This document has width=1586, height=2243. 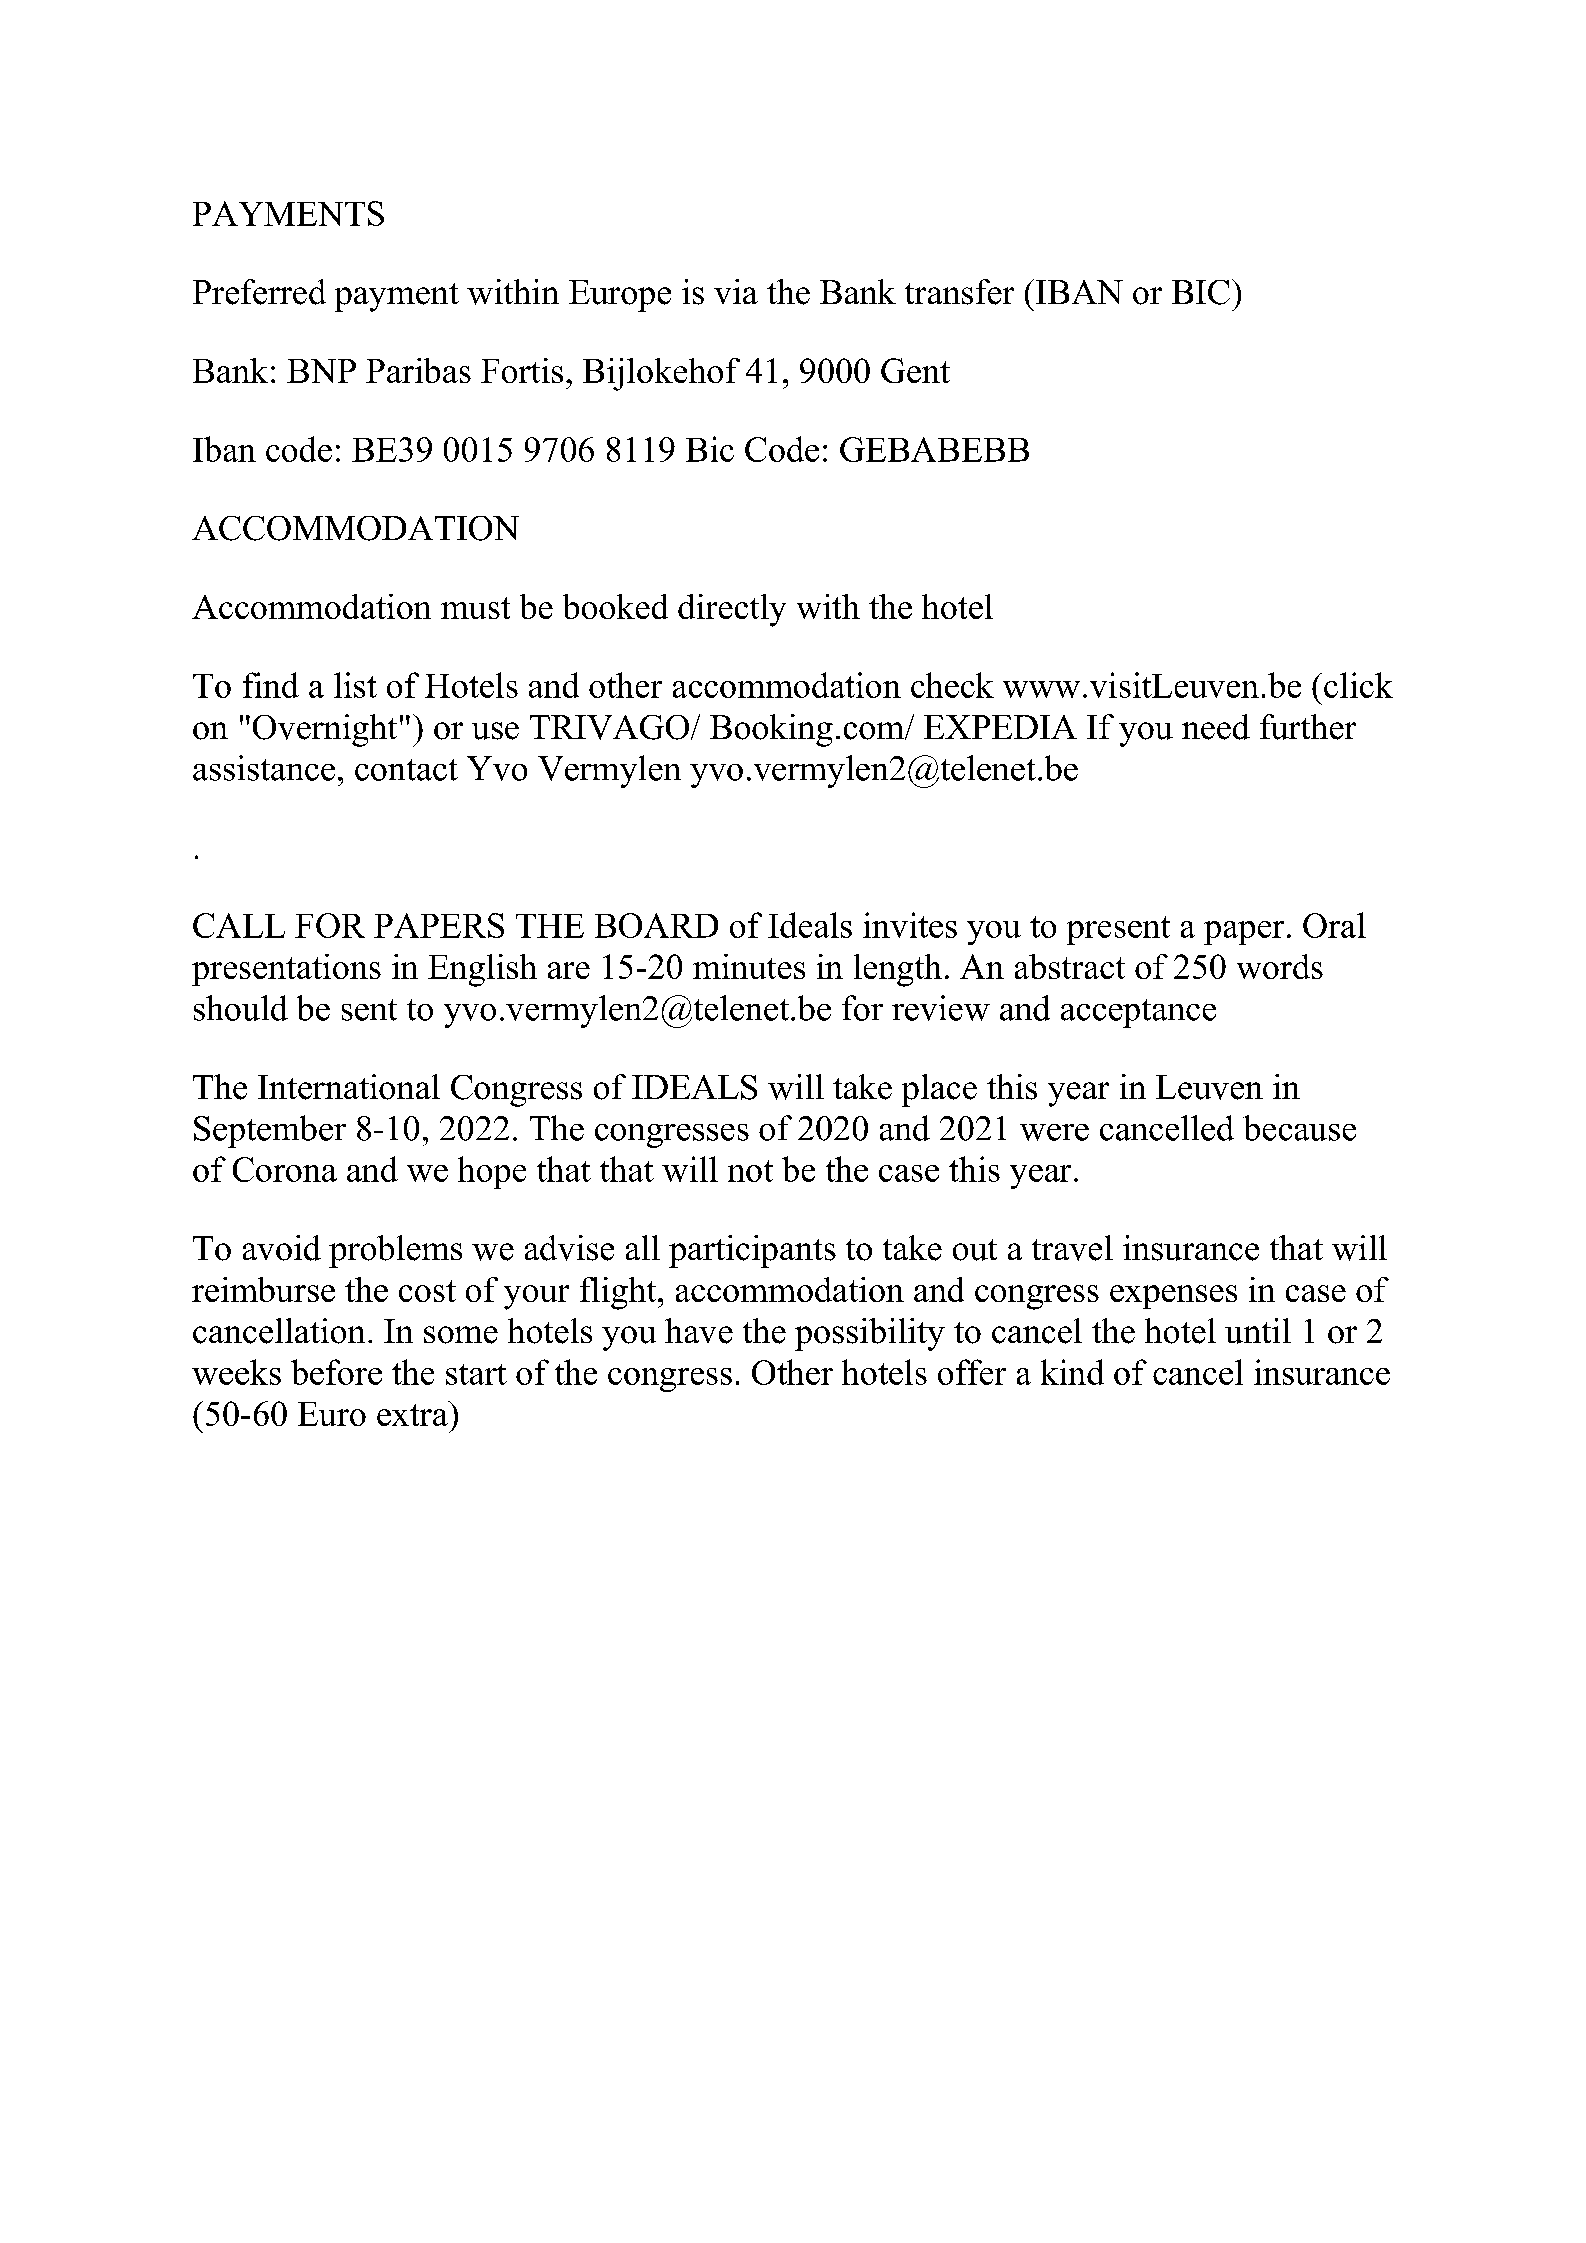 What do you see at coordinates (870, 1334) in the document?
I see `possibility` at bounding box center [870, 1334].
